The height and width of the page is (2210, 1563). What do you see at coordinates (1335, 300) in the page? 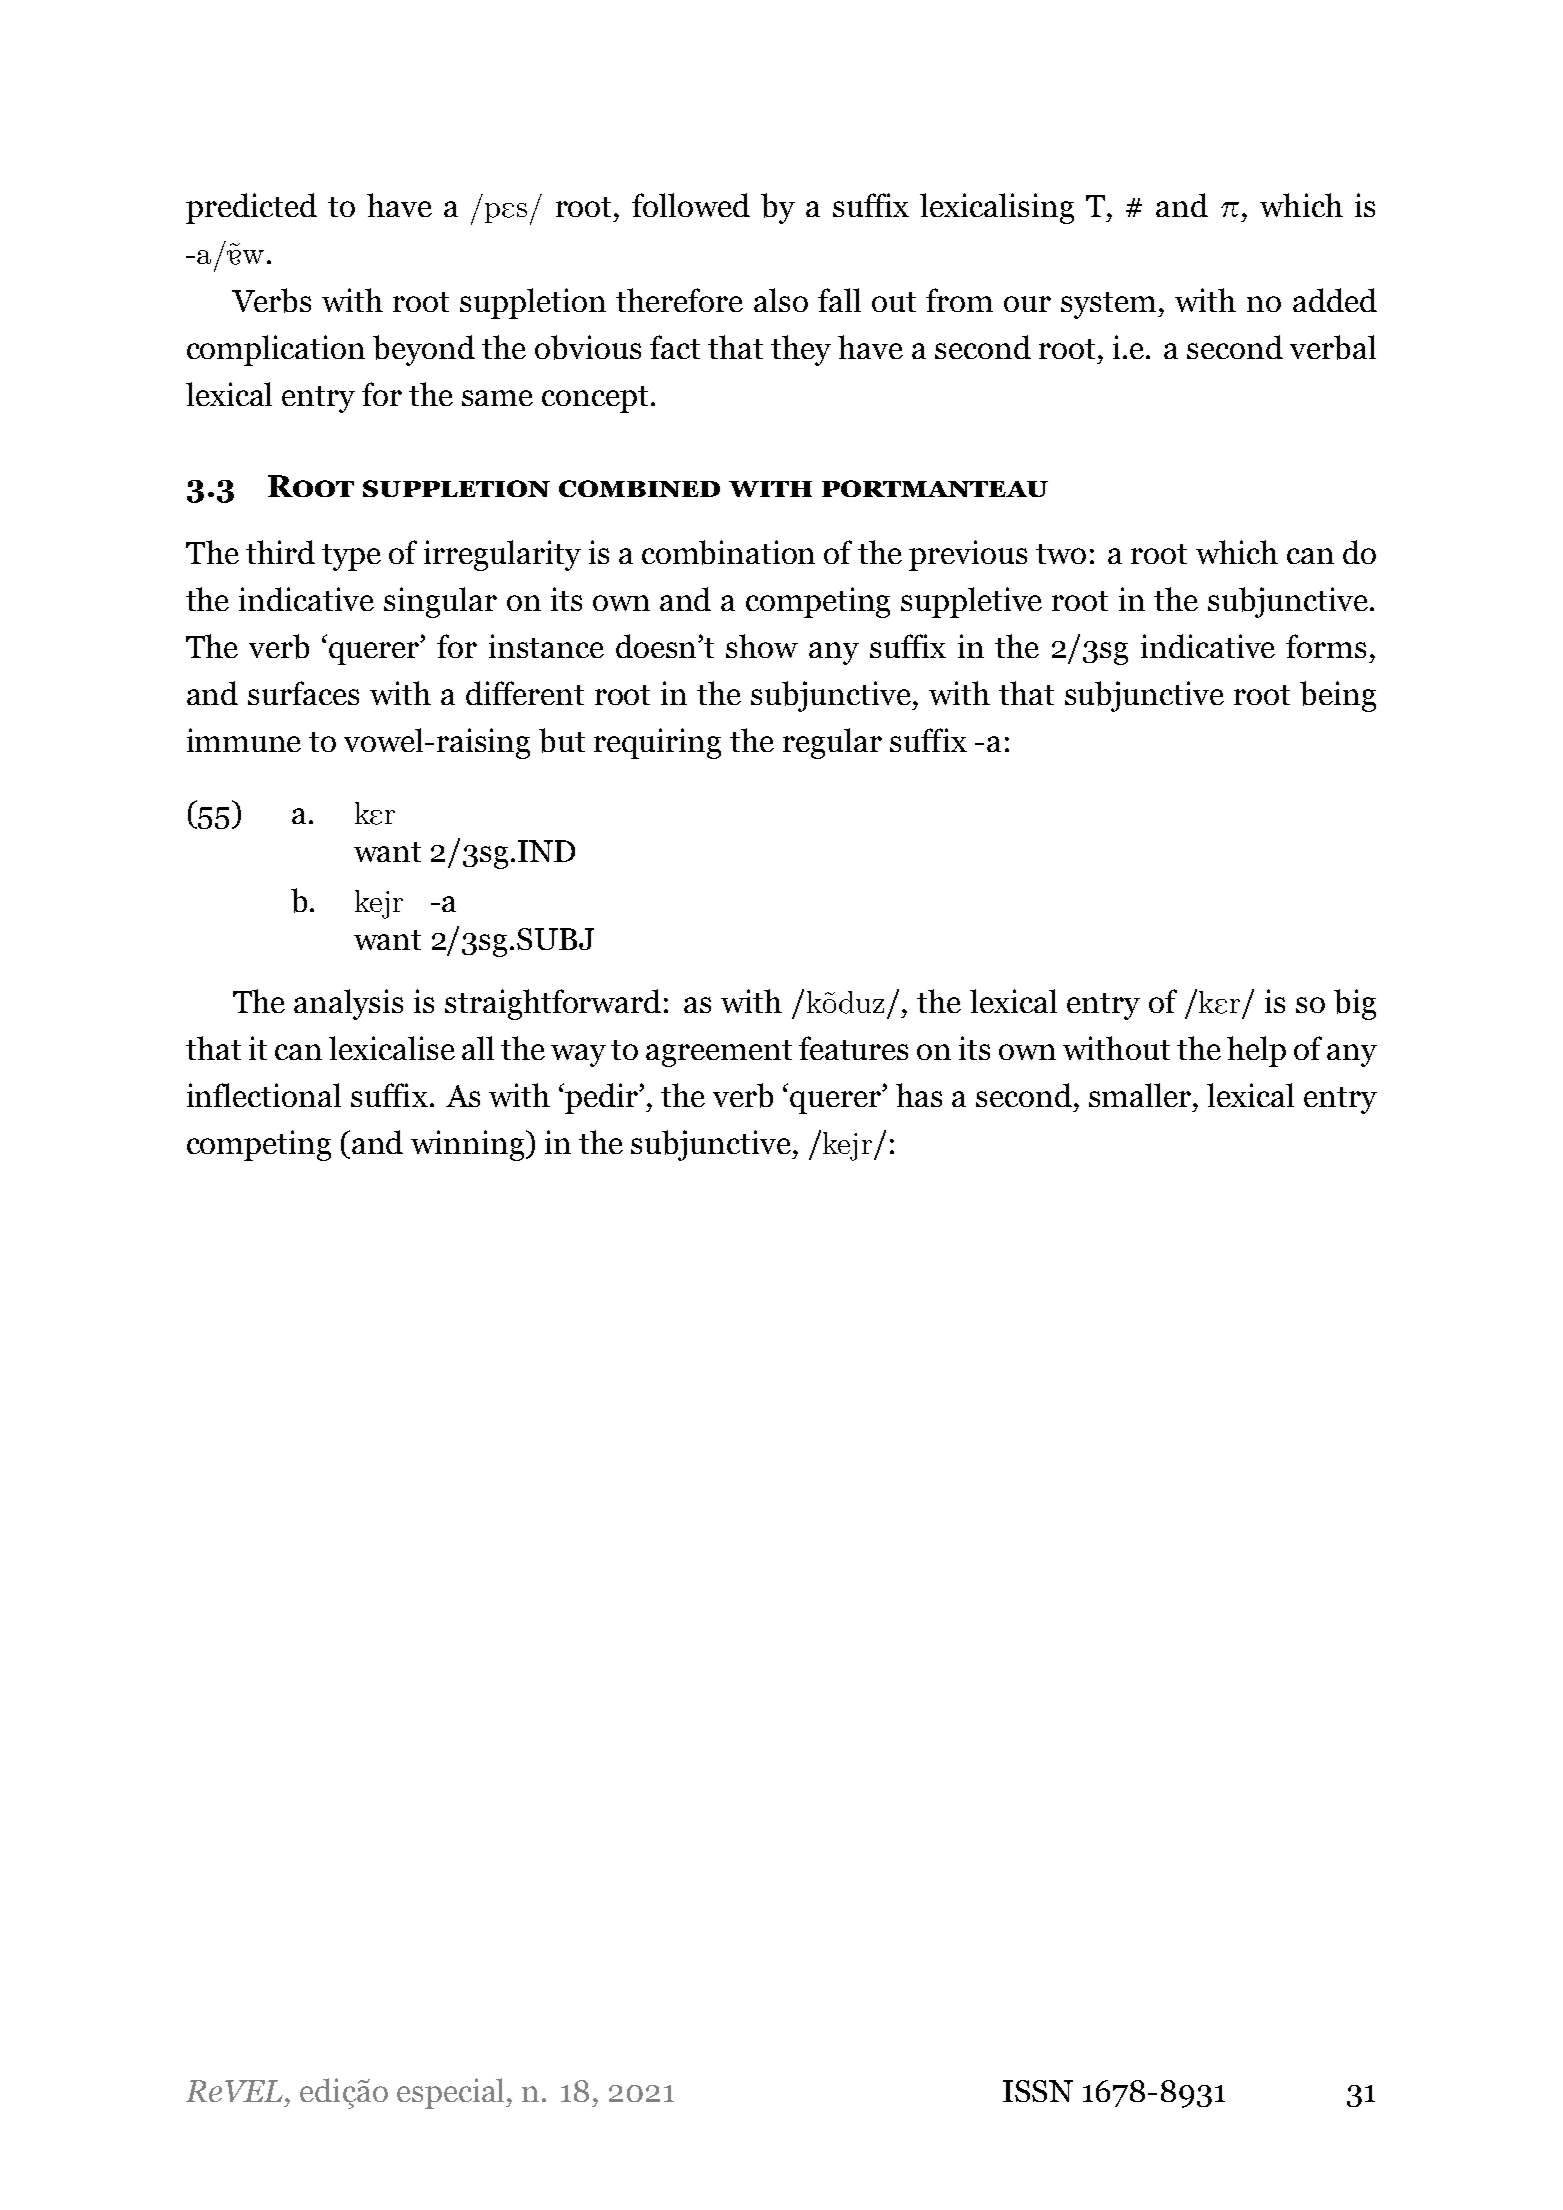
I see `added` at bounding box center [1335, 300].
